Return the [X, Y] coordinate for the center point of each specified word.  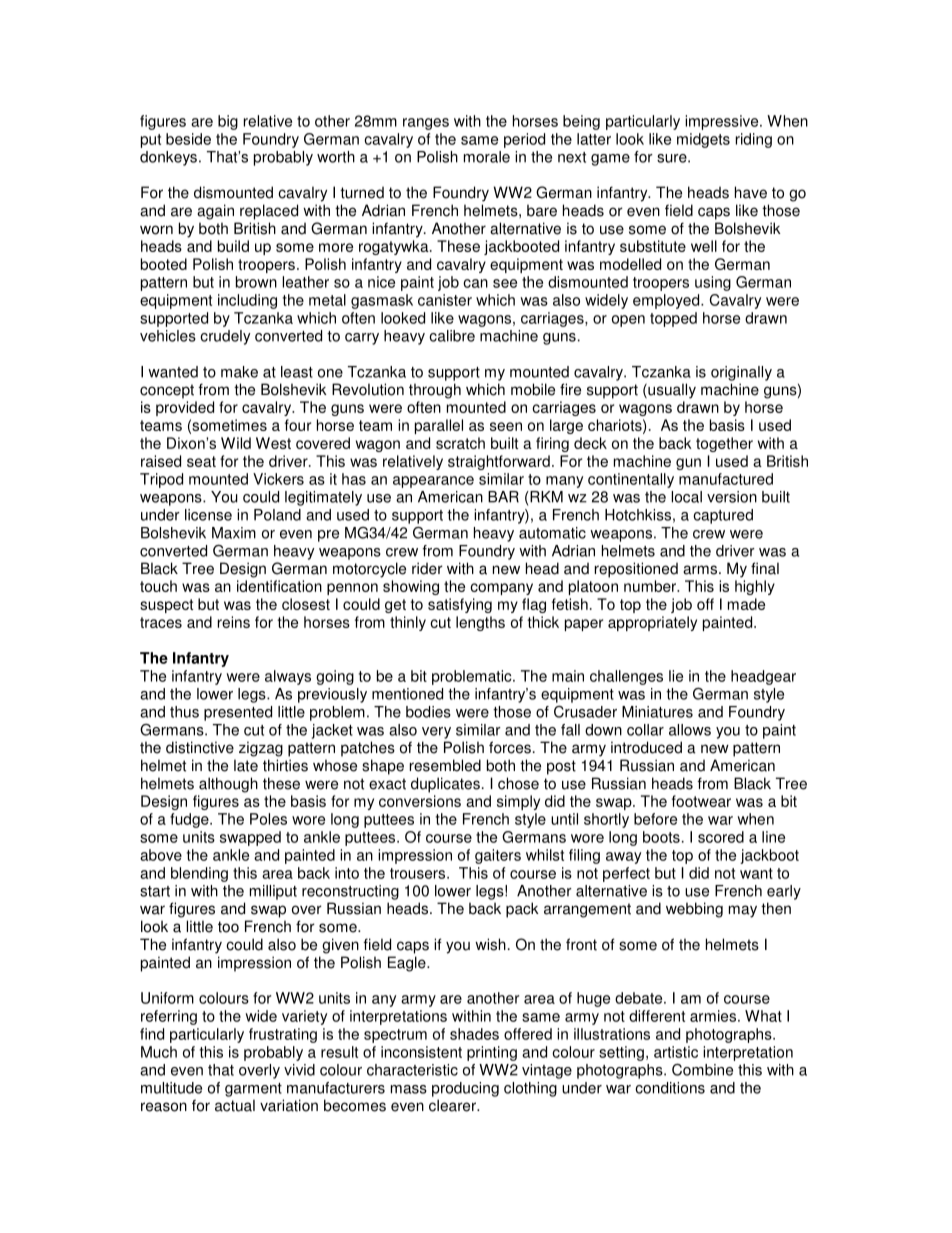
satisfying [460, 605]
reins [234, 622]
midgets [703, 140]
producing [465, 1089]
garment [253, 1090]
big [228, 122]
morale [487, 157]
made [746, 604]
